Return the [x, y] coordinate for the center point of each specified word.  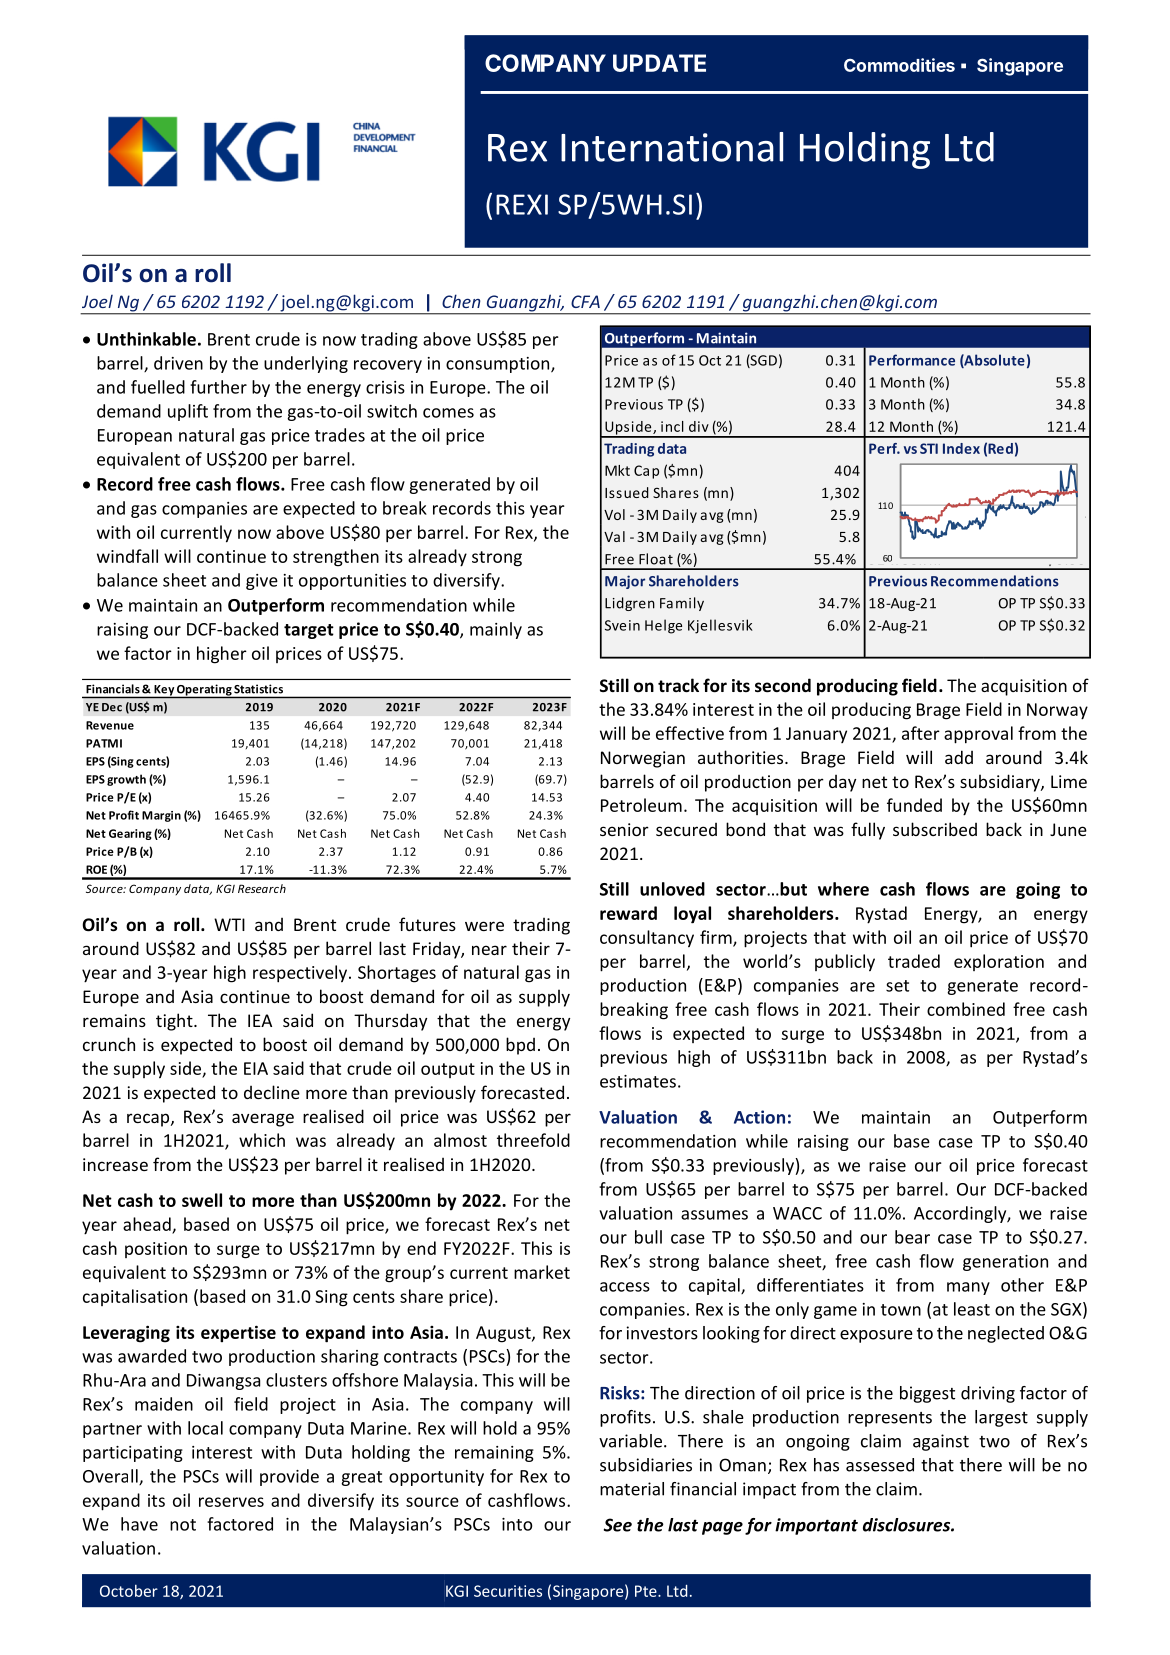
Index [961, 448]
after [921, 733]
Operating [204, 691]
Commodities [899, 65]
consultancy [647, 939]
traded [914, 961]
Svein [622, 625]
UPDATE [659, 63]
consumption [499, 365]
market [542, 1272]
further [218, 387]
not [183, 1525]
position [156, 1250]
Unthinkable [146, 339]
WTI [229, 924]
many [968, 1288]
